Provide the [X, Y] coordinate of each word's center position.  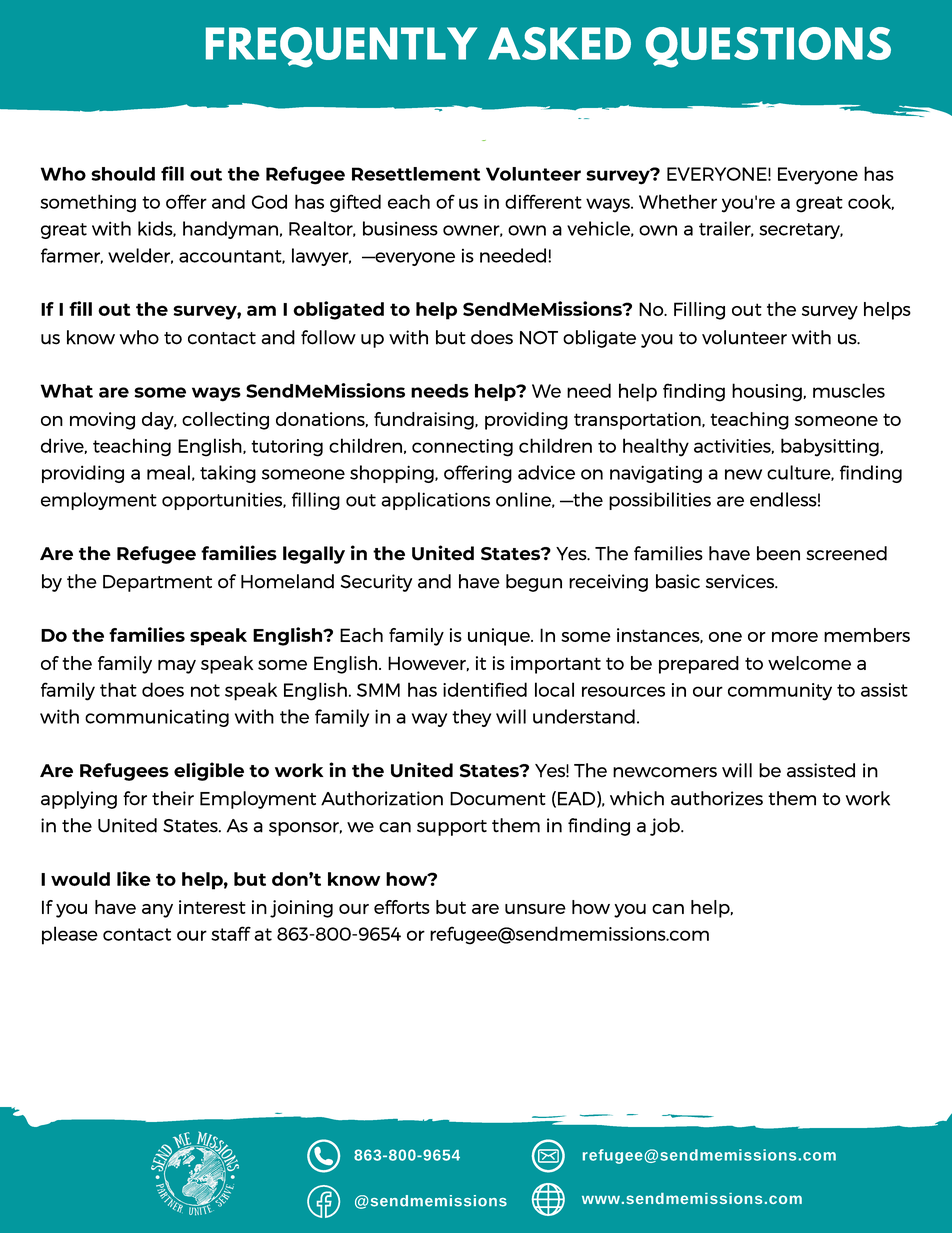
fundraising [425, 421]
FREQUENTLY [341, 47]
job [666, 827]
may [177, 667]
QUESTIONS [768, 47]
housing [768, 392]
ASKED [559, 43]
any [157, 911]
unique [500, 637]
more [795, 637]
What [67, 391]
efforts [402, 907]
